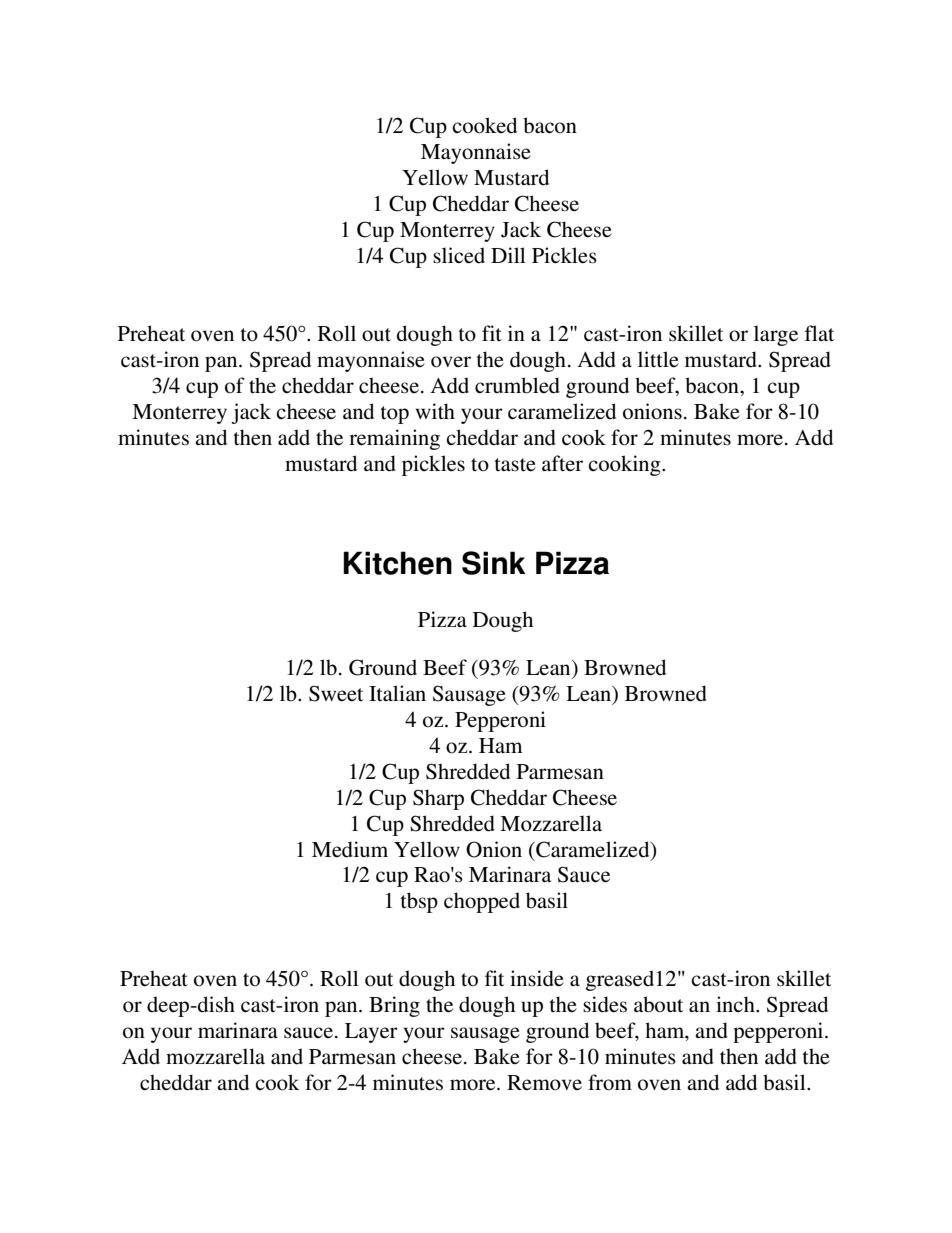 The width and height of the image is (952, 1233). Describe the element at coordinates (459, 255) in the image. I see `sliced` at that location.
